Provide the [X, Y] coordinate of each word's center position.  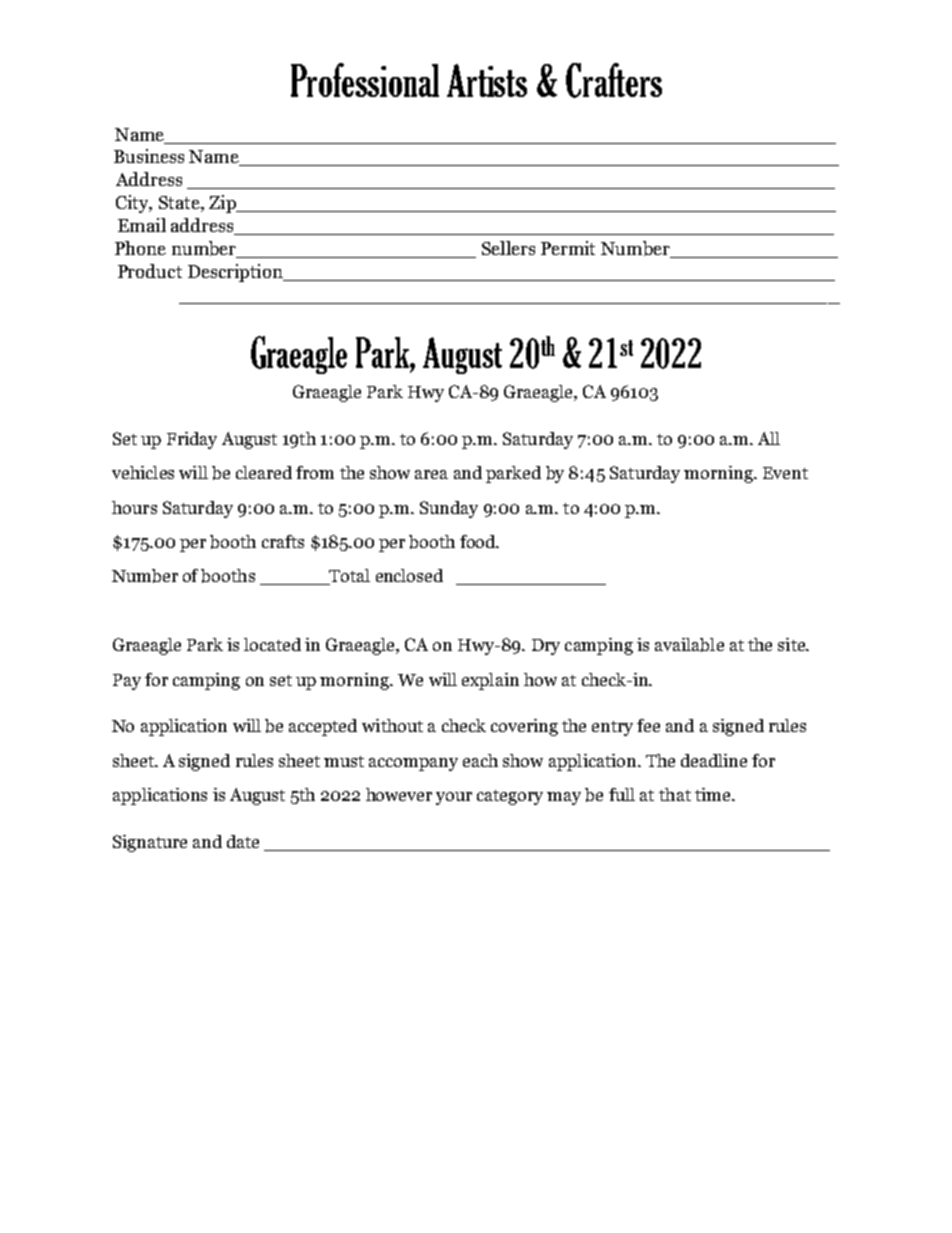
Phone [140, 248]
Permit [568, 248]
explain [490, 681]
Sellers [508, 248]
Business [149, 156]
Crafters [614, 80]
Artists [487, 80]
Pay [127, 682]
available [689, 645]
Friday [192, 440]
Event [785, 473]
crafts [283, 541]
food [479, 541]
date [243, 841]
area [431, 474]
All [769, 438]
